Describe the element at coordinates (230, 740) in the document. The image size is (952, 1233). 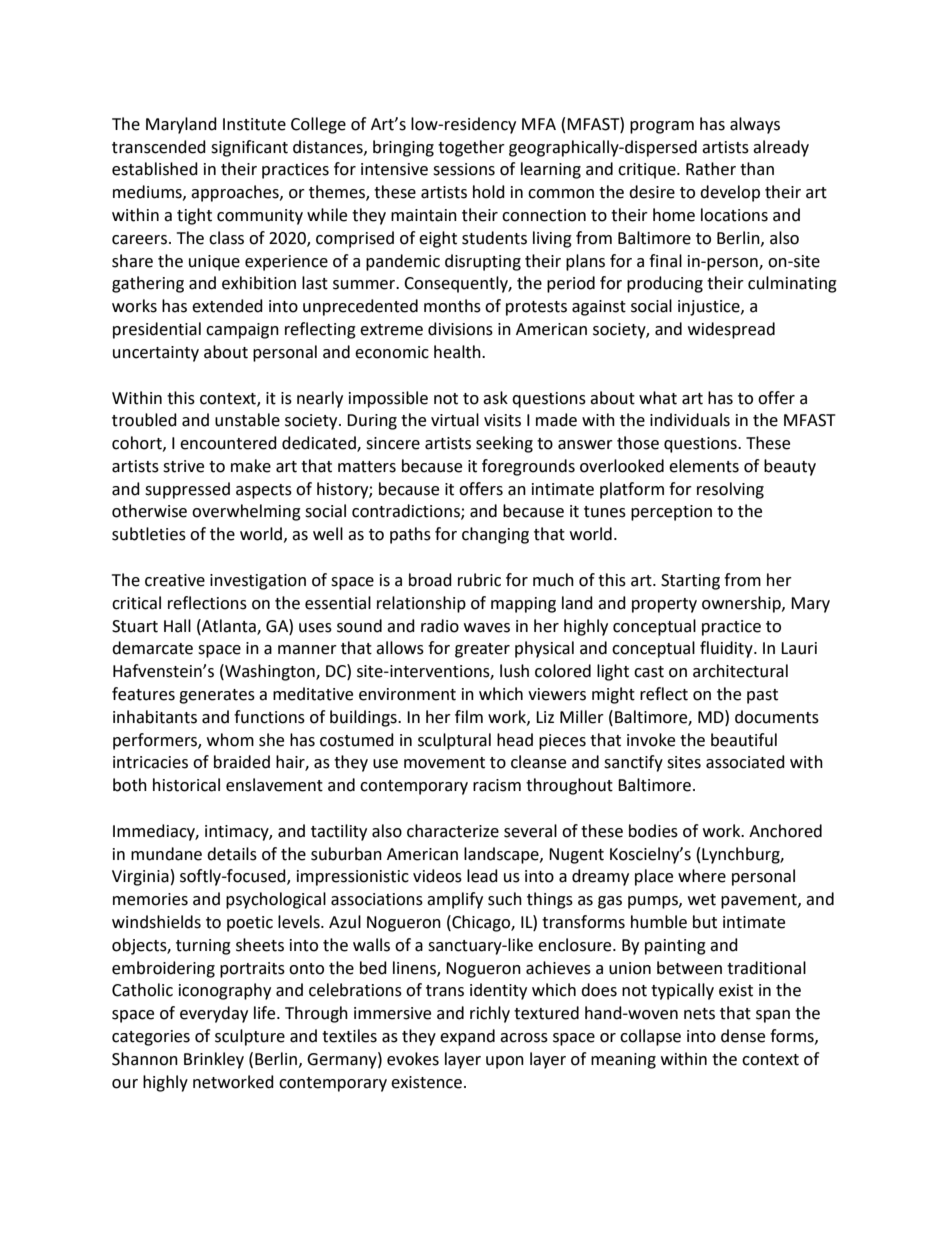
I see `whom` at that location.
